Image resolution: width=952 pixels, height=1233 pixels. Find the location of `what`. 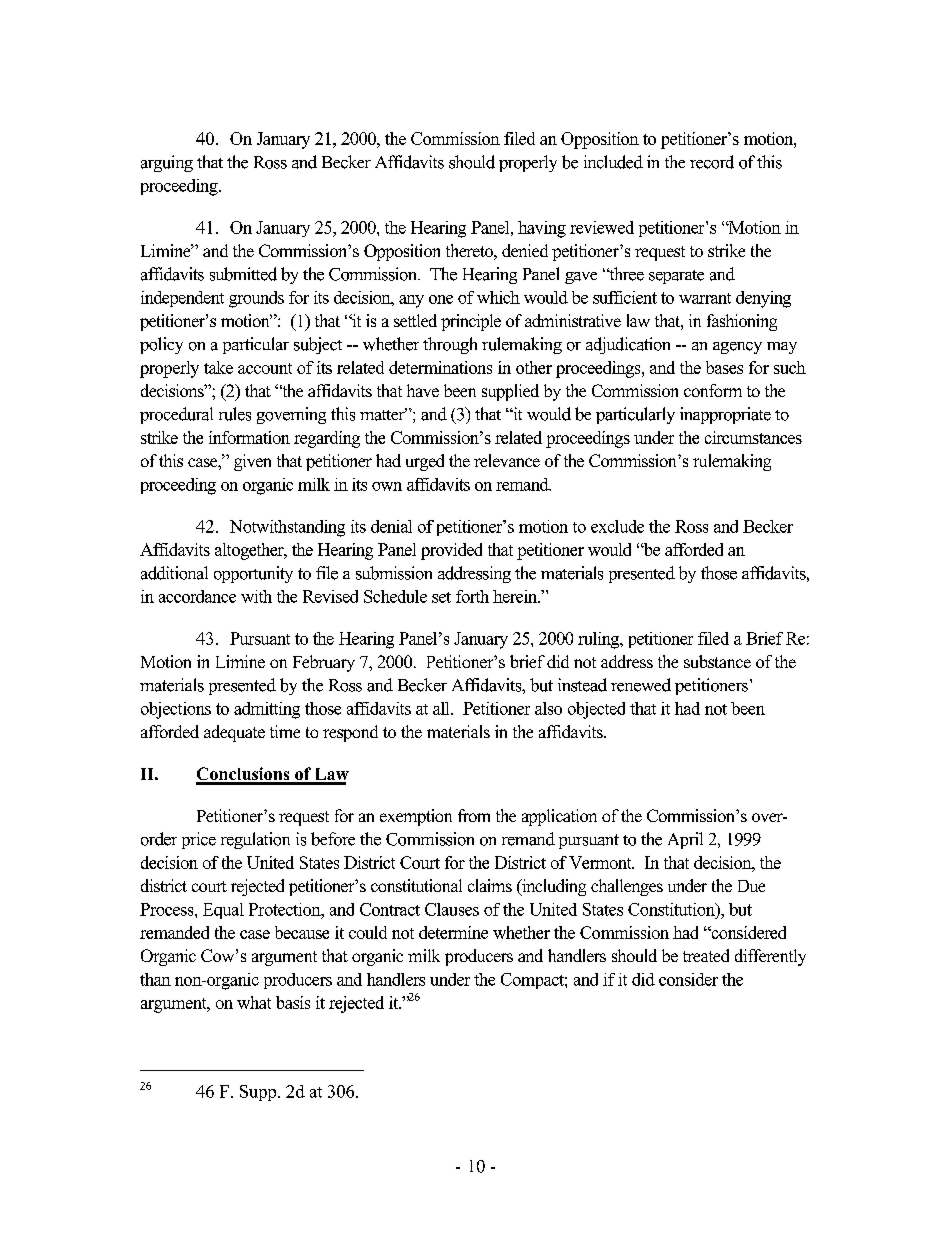

what is located at coordinates (254, 1002).
